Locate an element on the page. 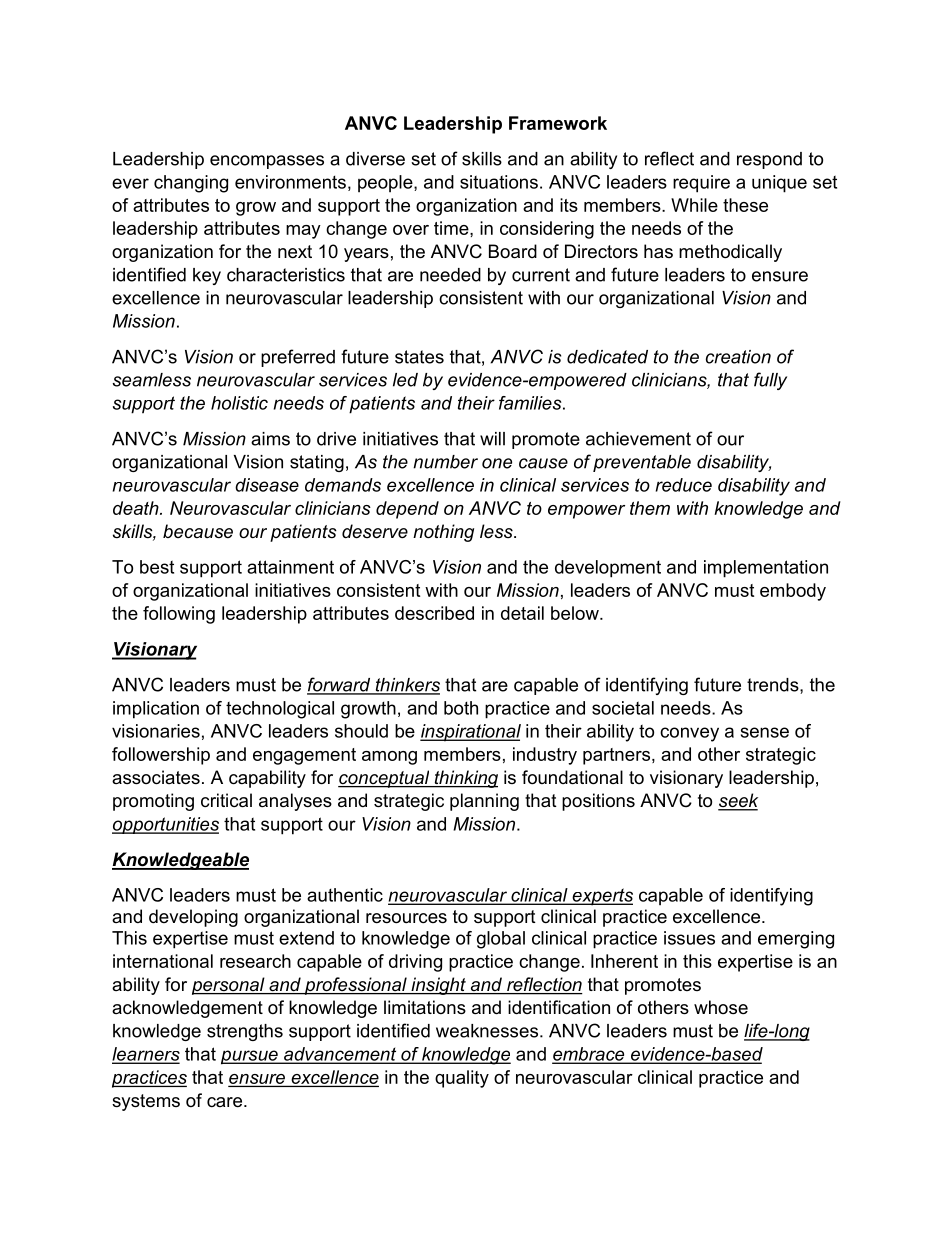 This document has height=1233, width=952. changing is located at coordinates (191, 184).
